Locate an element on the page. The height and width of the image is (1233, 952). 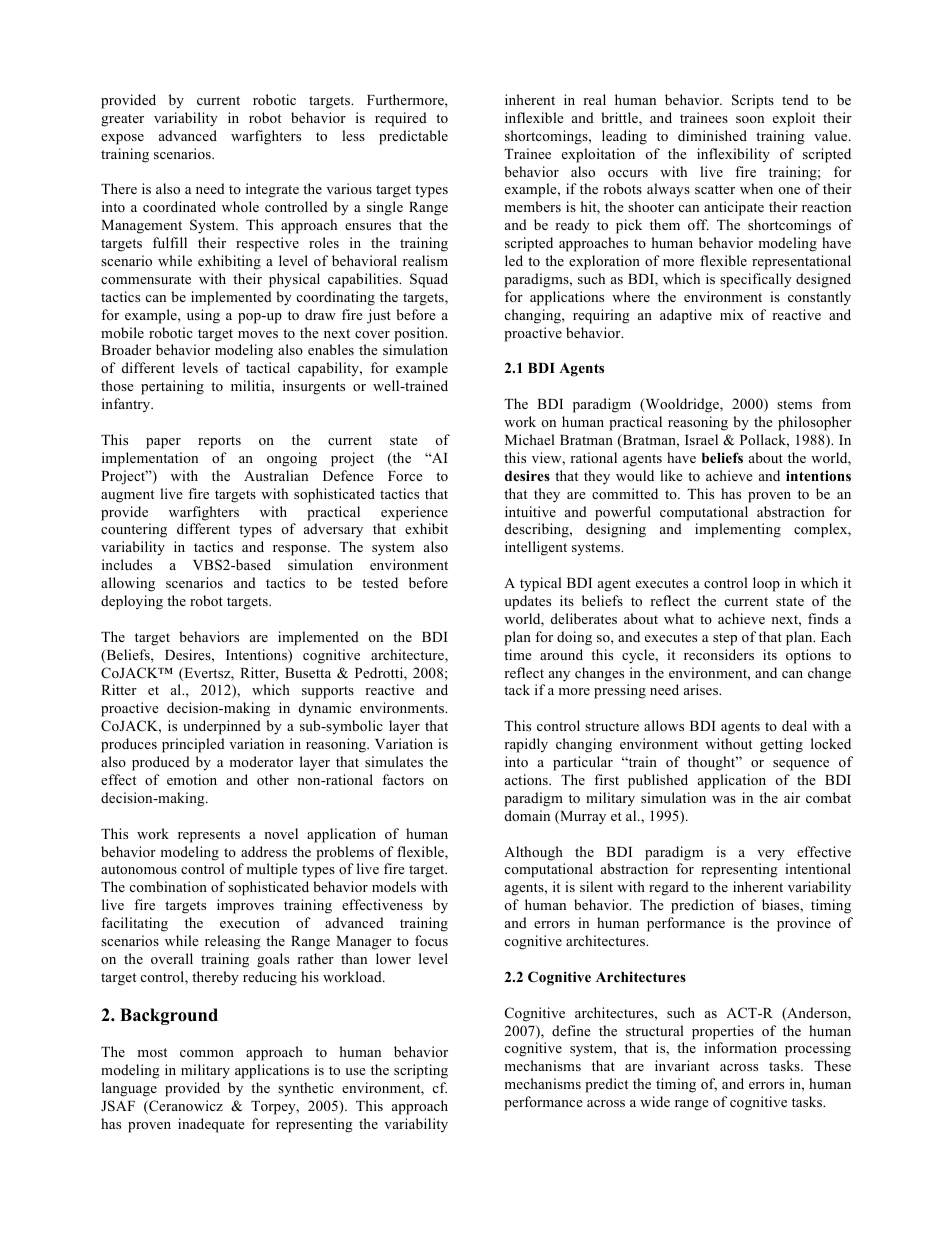
soon is located at coordinates (750, 119).
